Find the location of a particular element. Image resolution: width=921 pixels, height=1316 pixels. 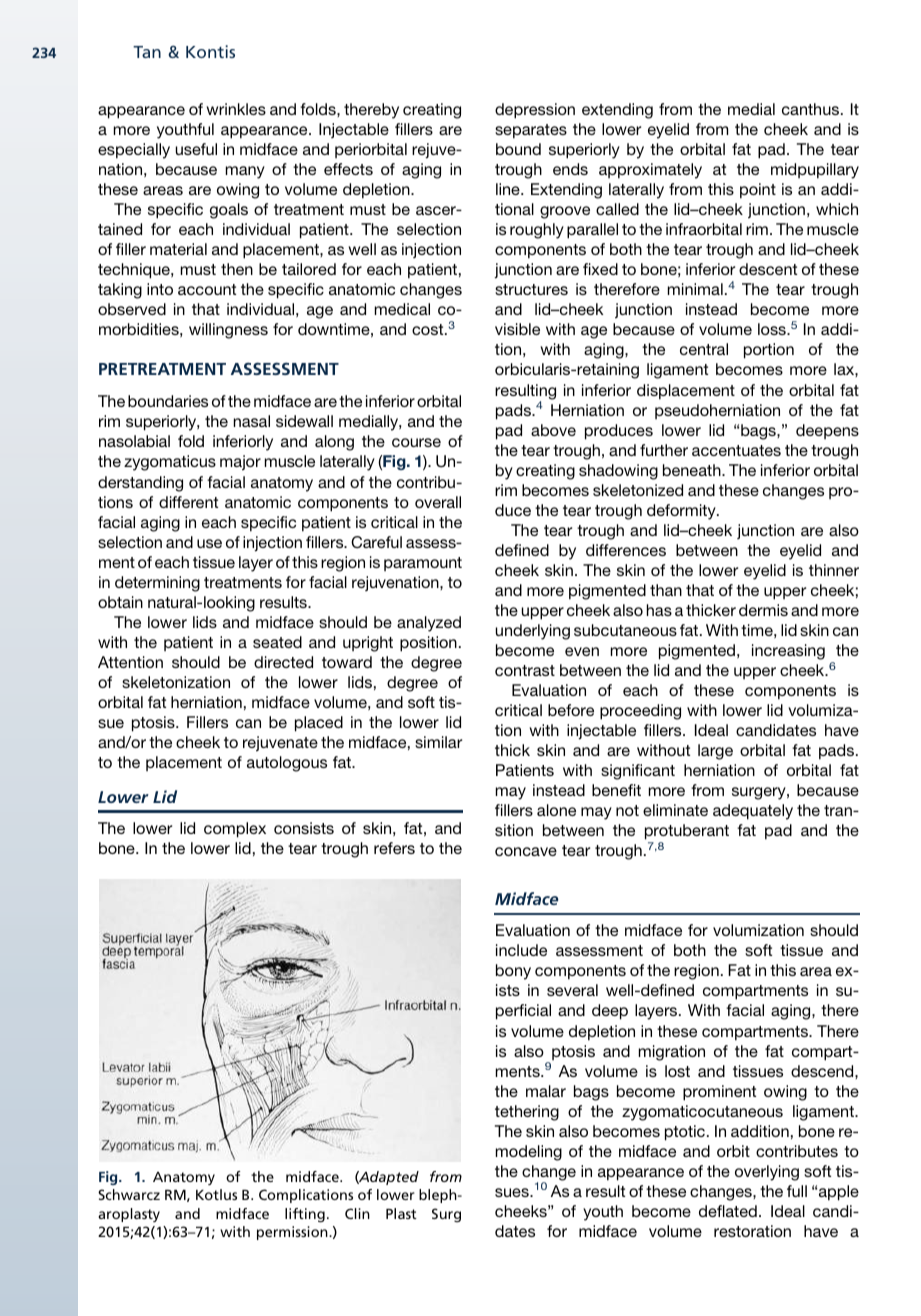

separates is located at coordinates (531, 131).
